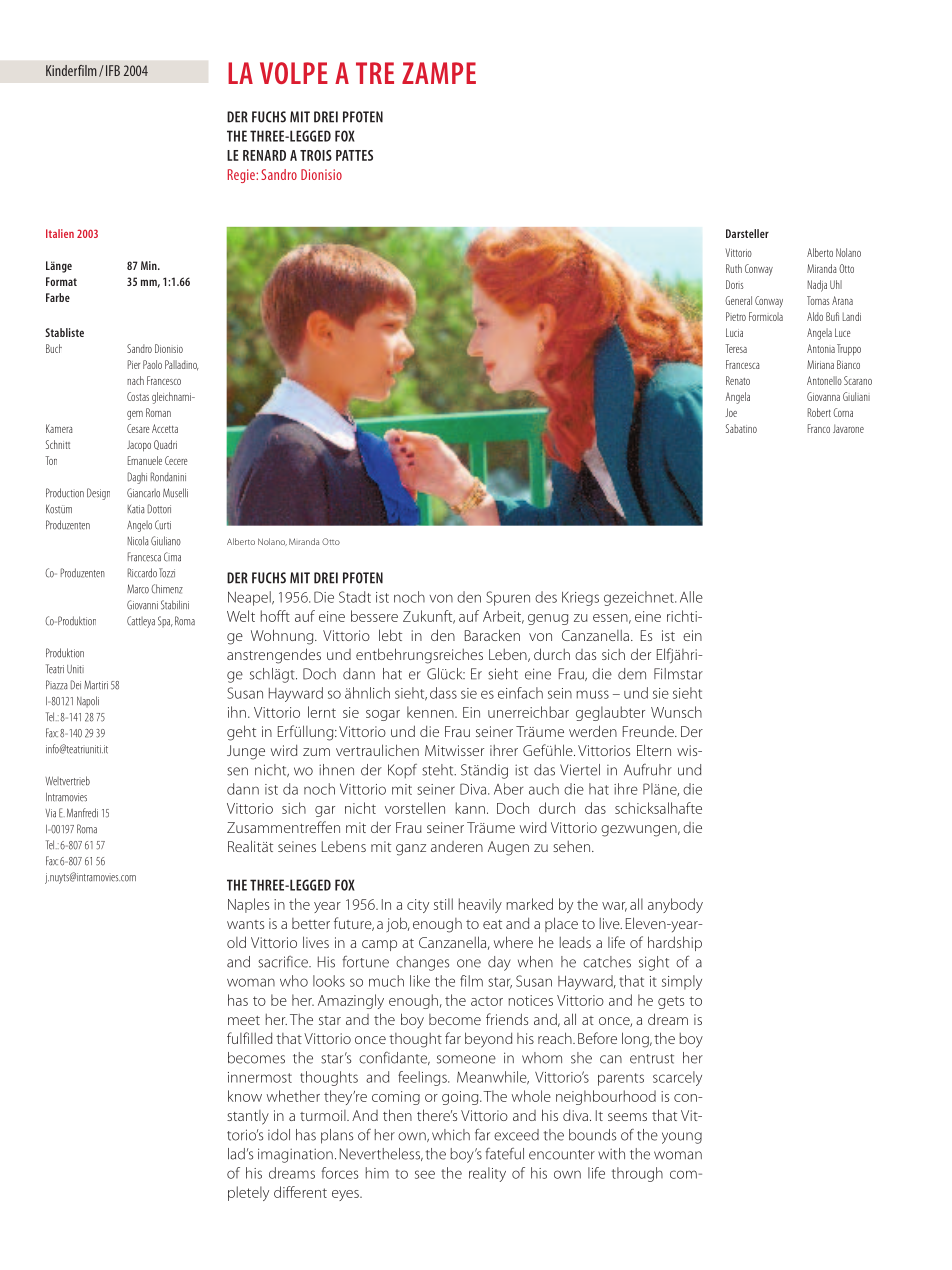 The width and height of the screenshot is (952, 1270). Describe the element at coordinates (675, 905) in the screenshot. I see `anybody` at that location.
